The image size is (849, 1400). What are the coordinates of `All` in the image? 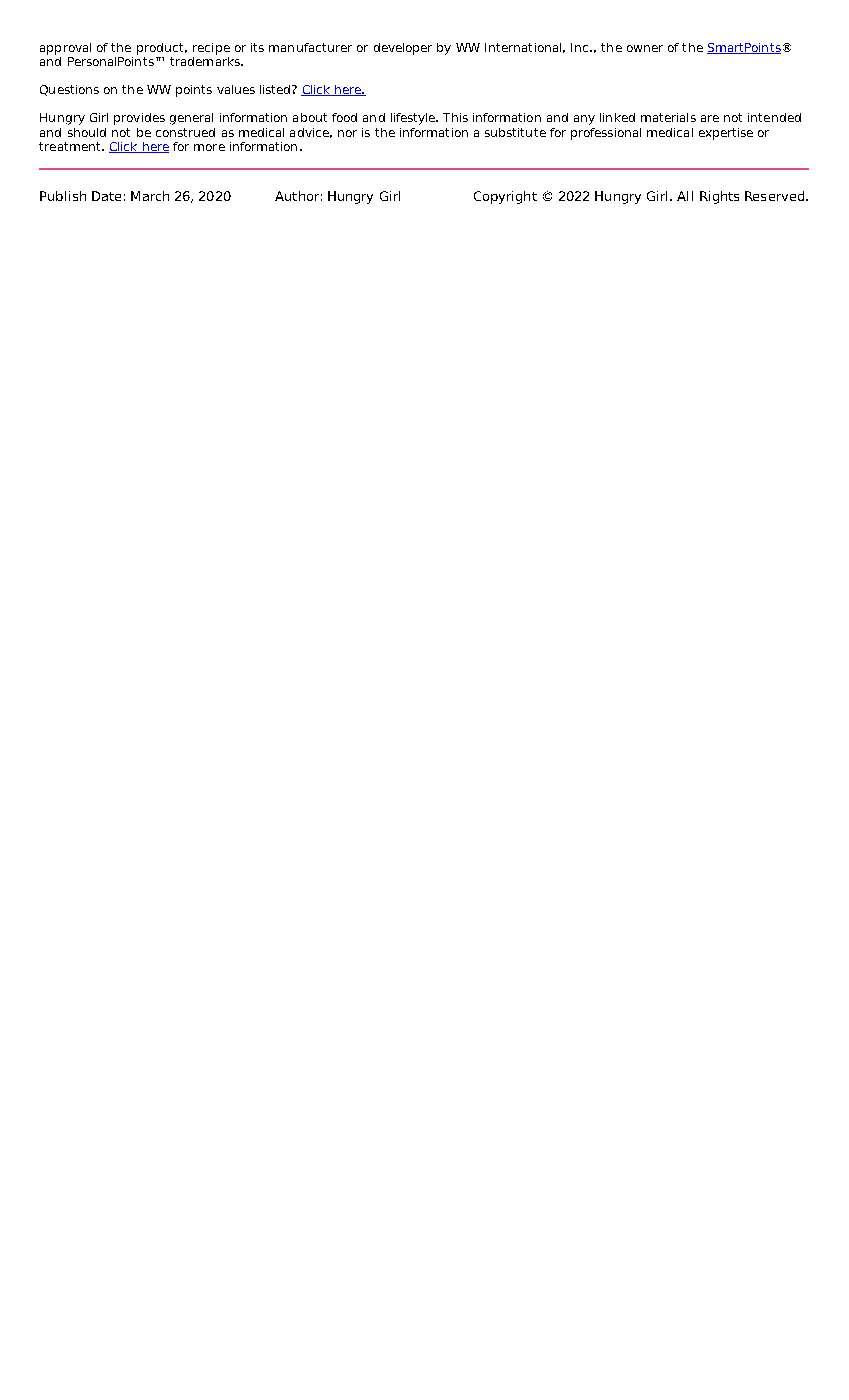 It's located at (685, 196).
